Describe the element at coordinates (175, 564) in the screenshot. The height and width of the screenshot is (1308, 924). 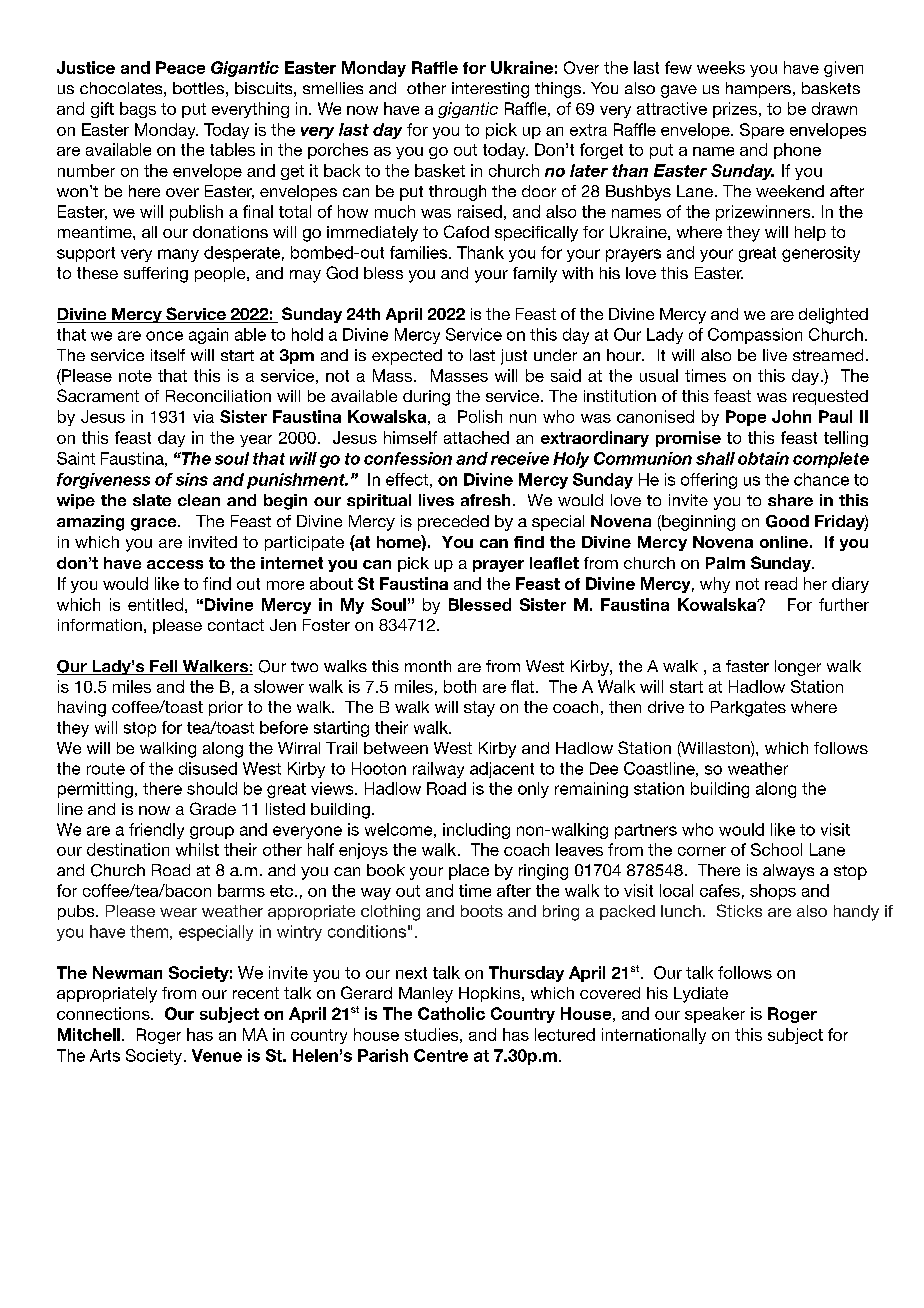
I see `access` at that location.
